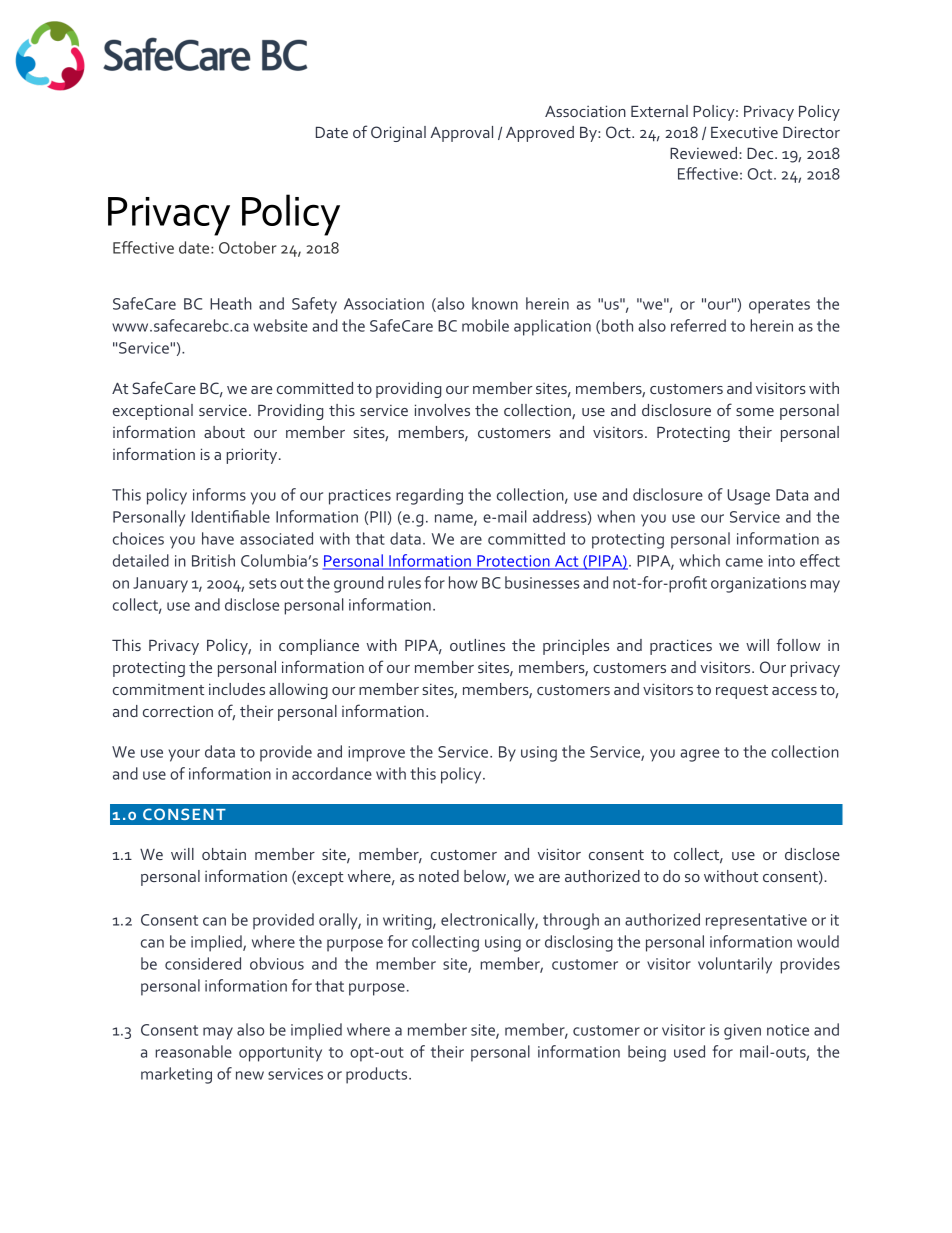 This document has width=952, height=1233. I want to click on October, so click(248, 247).
